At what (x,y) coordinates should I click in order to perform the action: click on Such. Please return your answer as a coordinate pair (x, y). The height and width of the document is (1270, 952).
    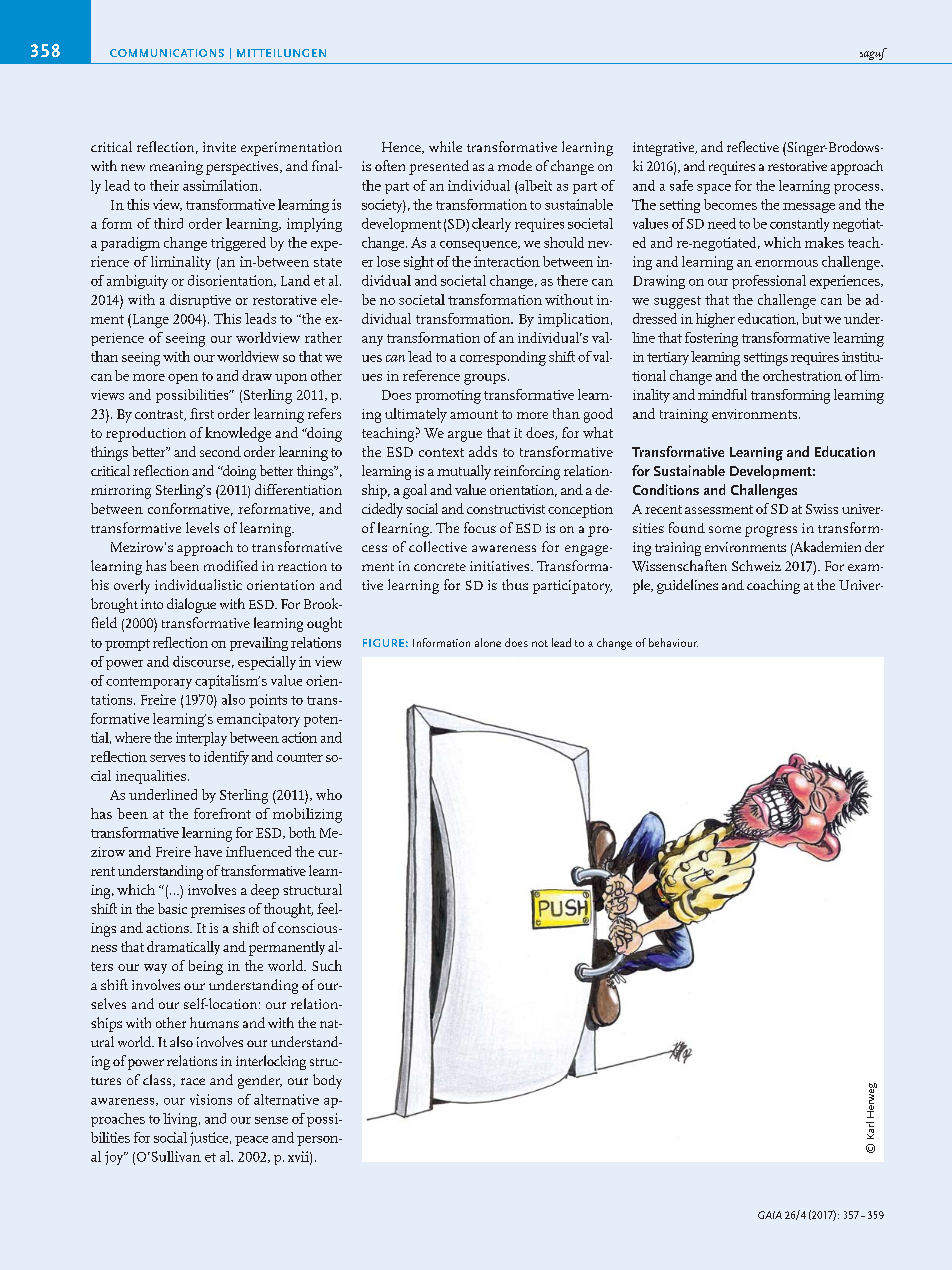
    Looking at the image, I should click on (327, 965).
